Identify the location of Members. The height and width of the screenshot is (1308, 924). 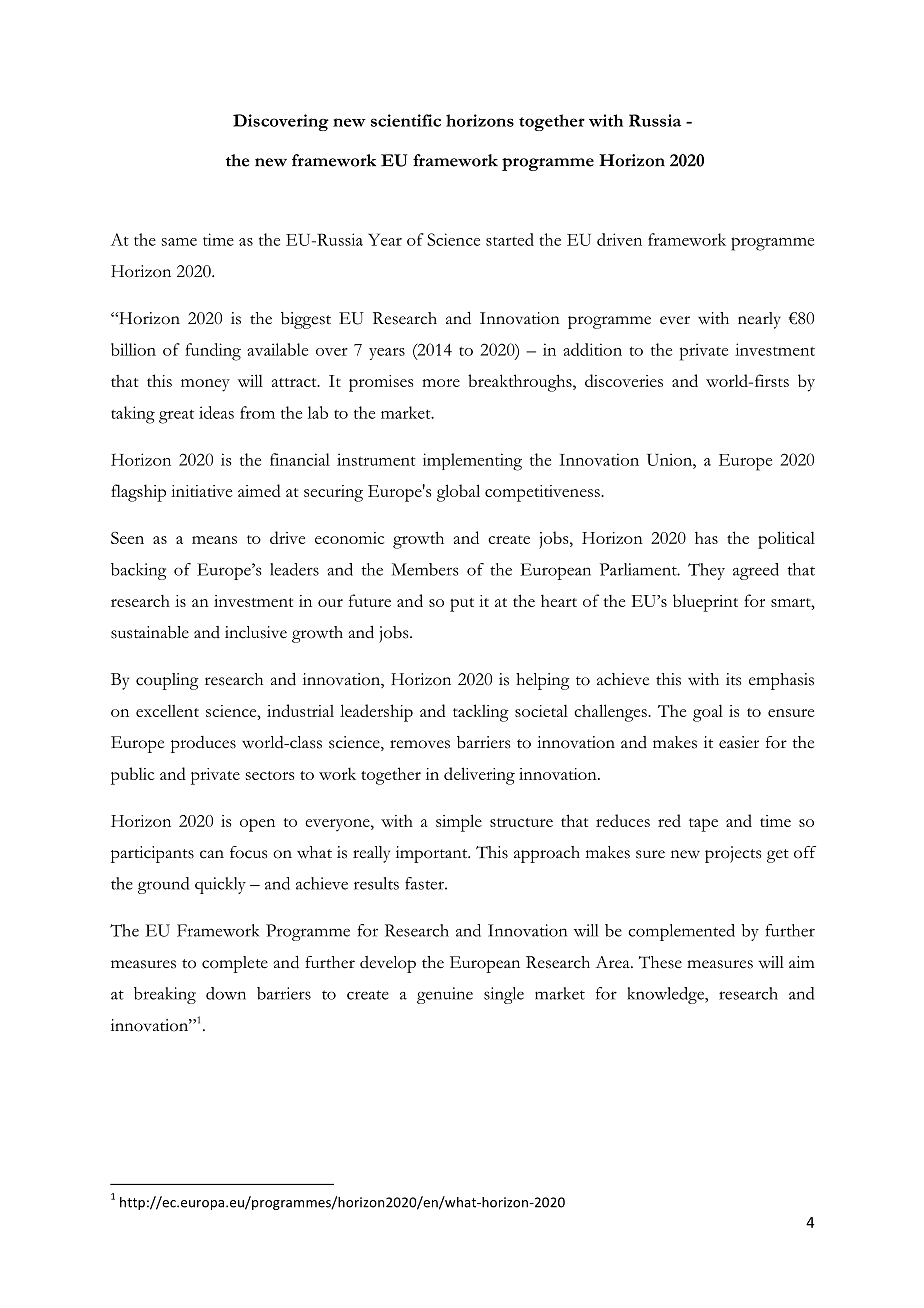
(425, 569).
